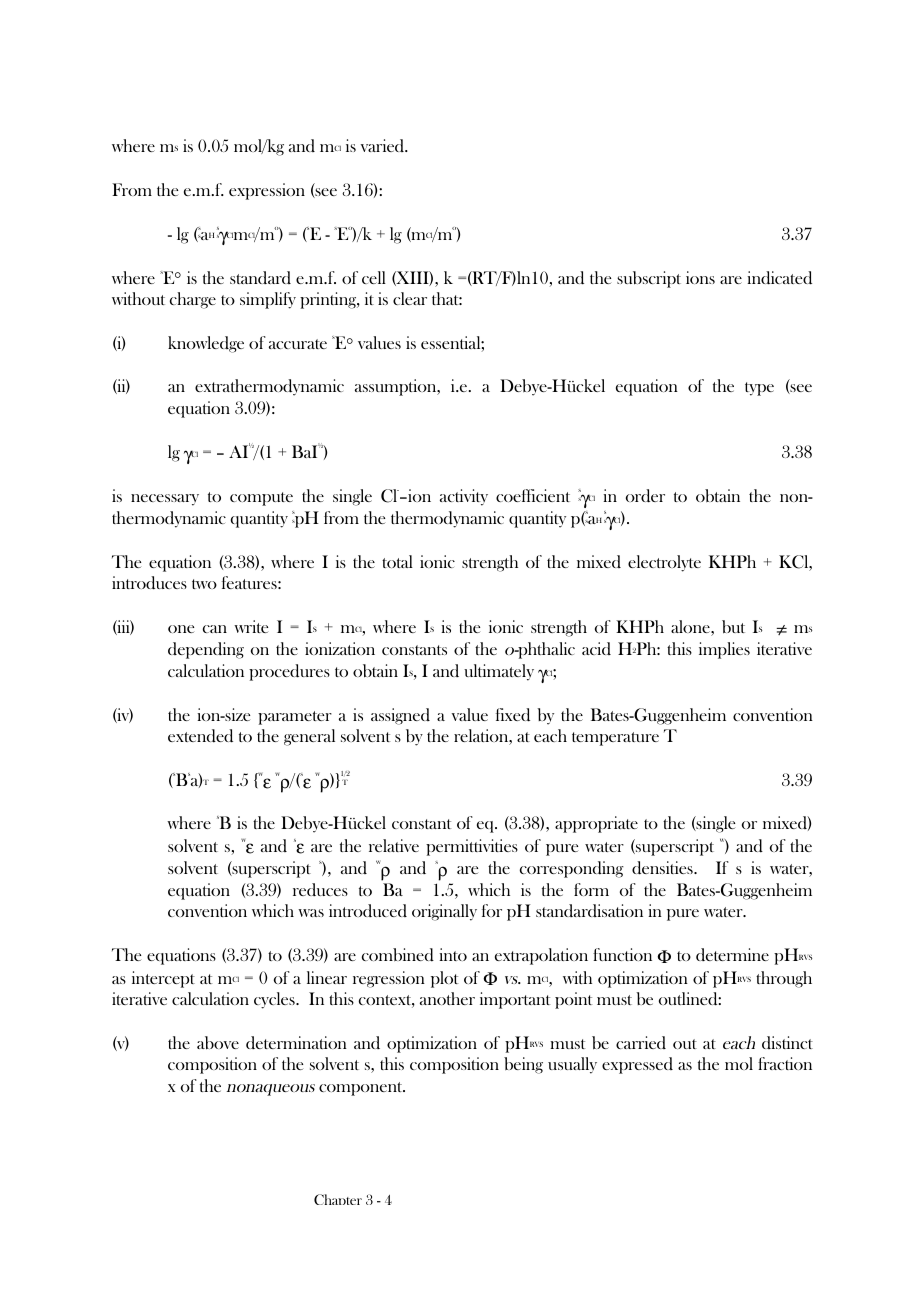  I want to click on assumption, so click(397, 387).
